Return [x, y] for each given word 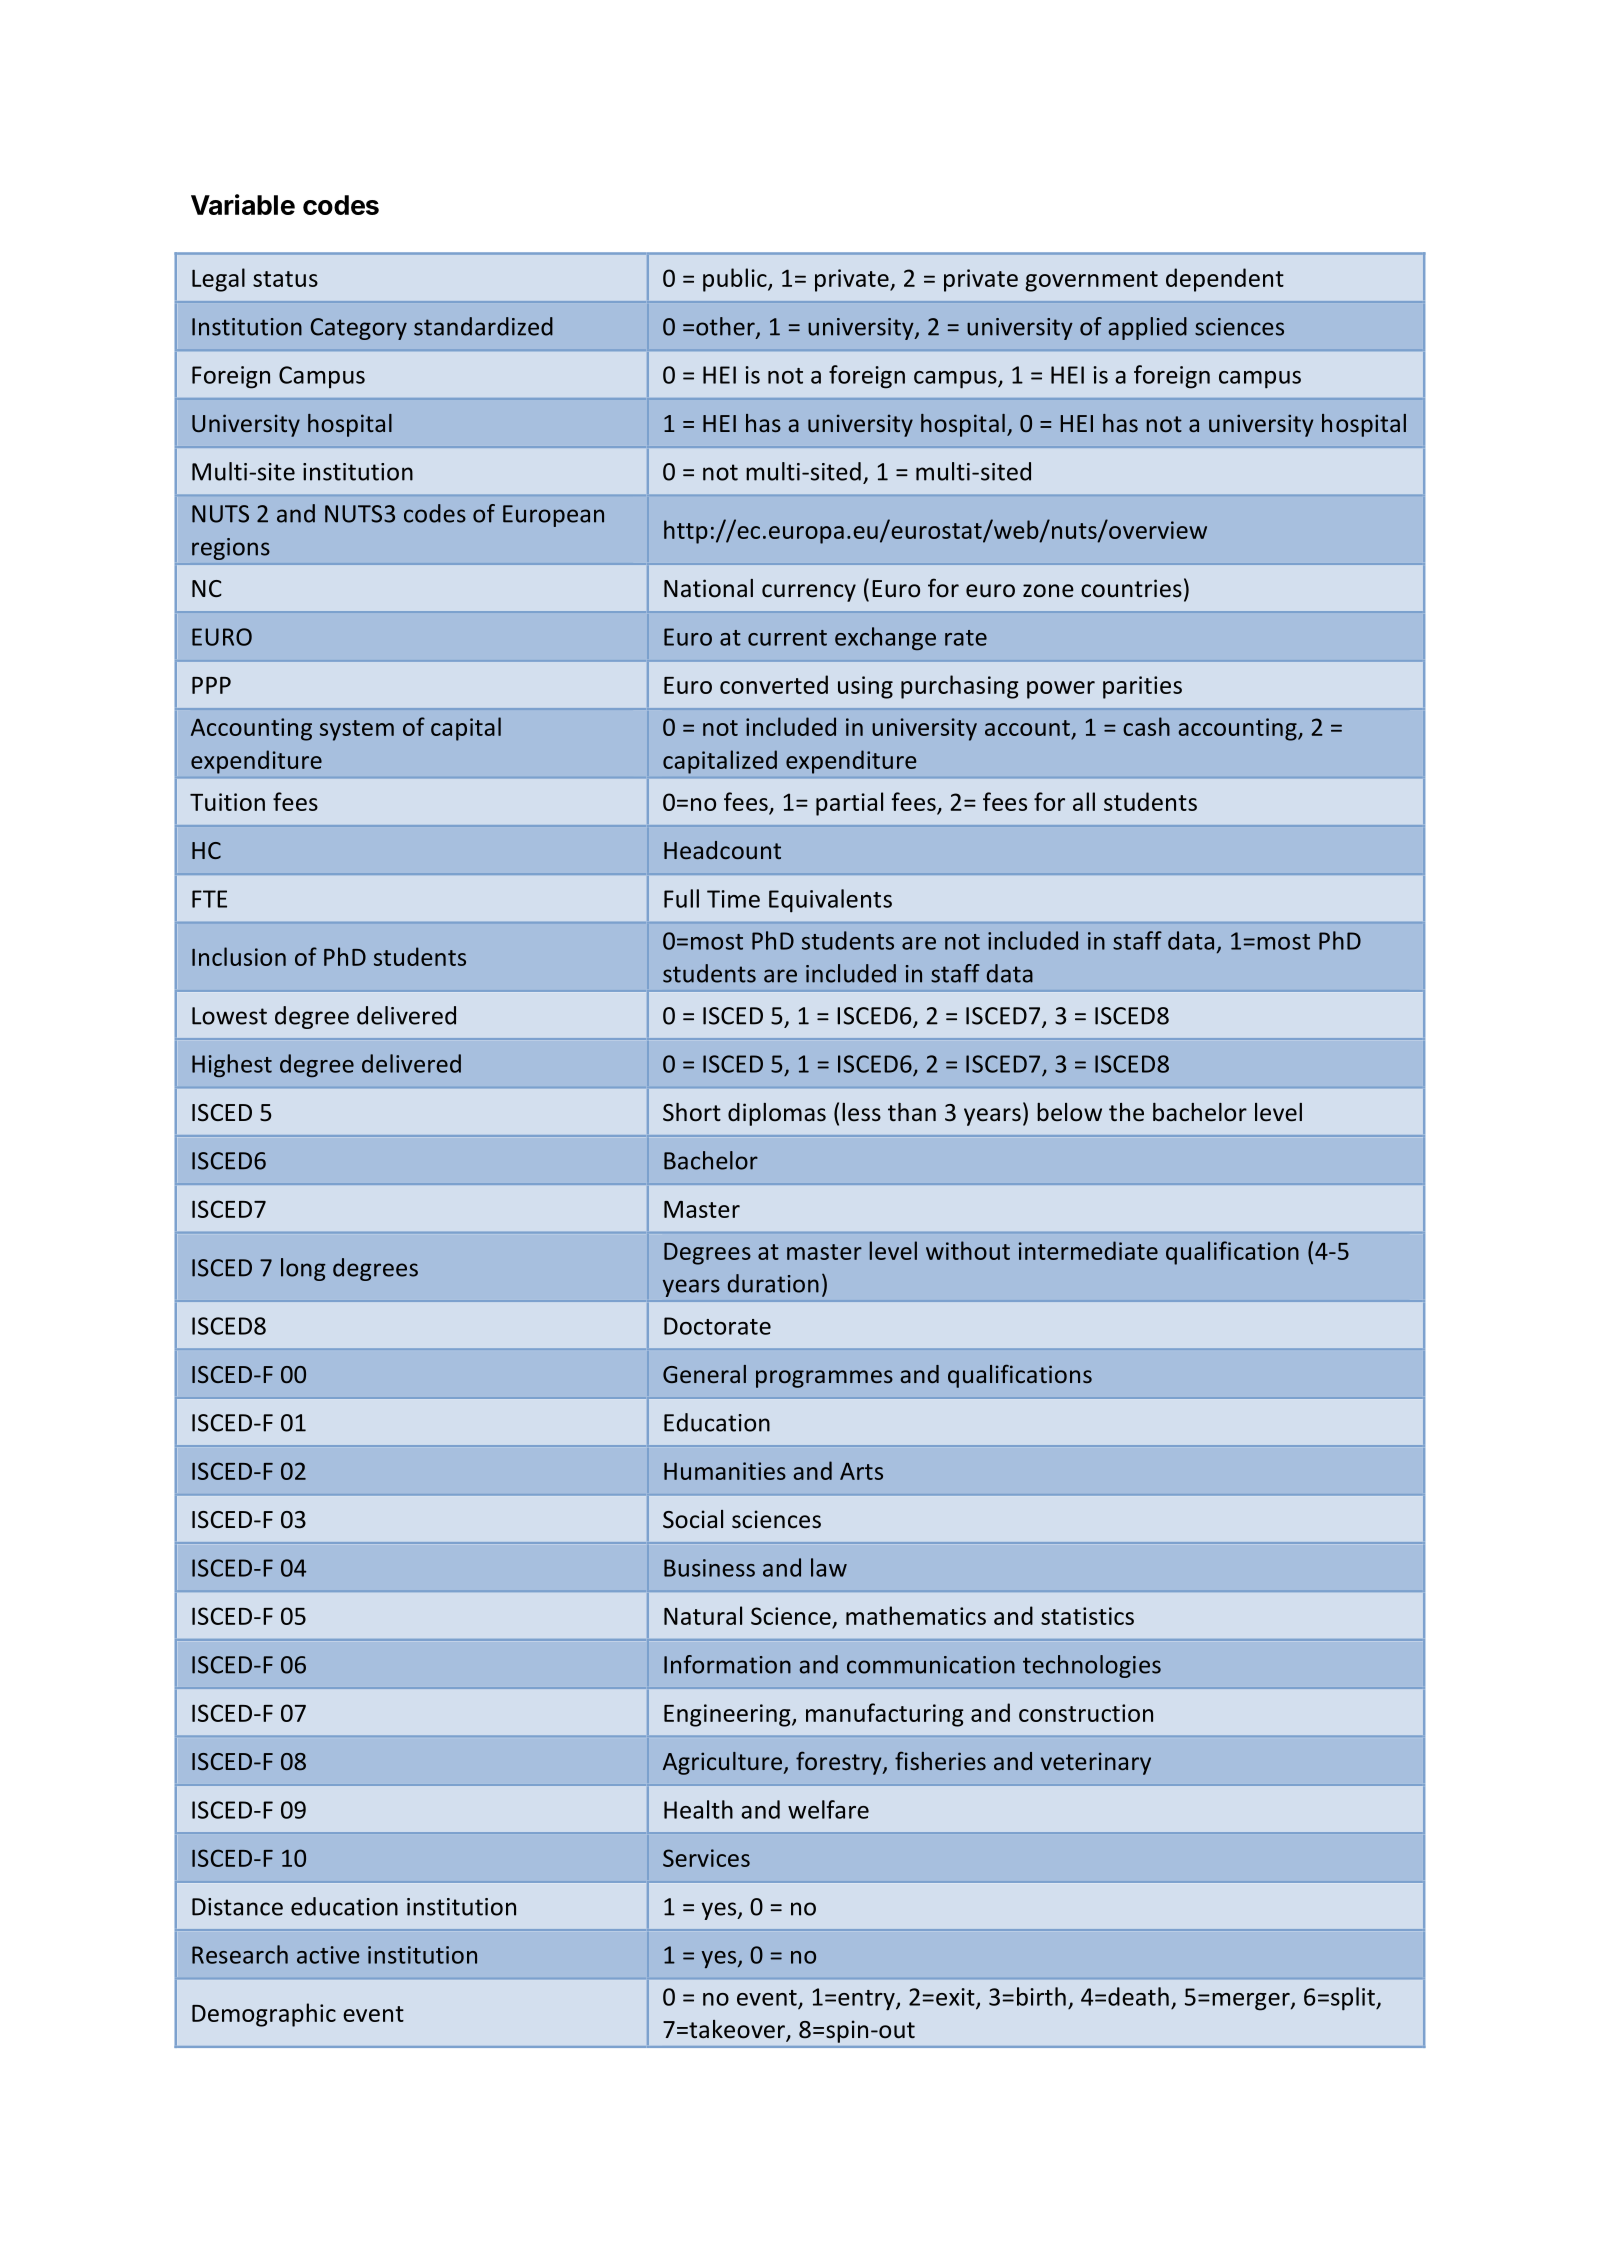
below [1069, 1112]
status [285, 279]
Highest [232, 1065]
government [1091, 281]
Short [692, 1112]
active [328, 1955]
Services [706, 1858]
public [736, 280]
